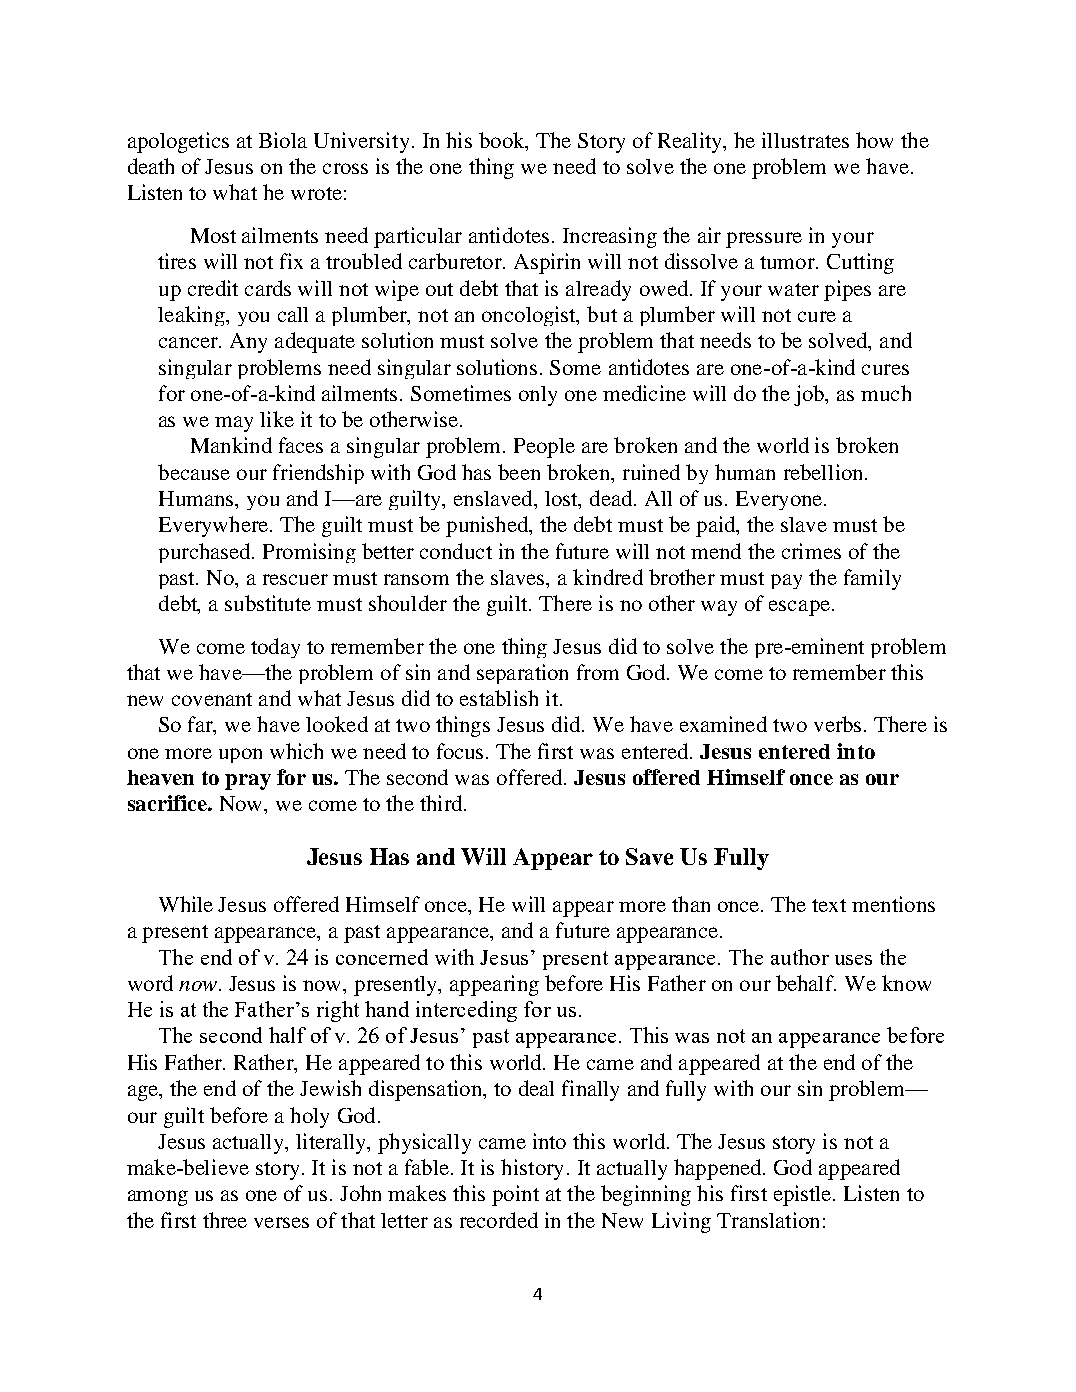  Describe the element at coordinates (248, 782) in the screenshot. I see `pray` at that location.
